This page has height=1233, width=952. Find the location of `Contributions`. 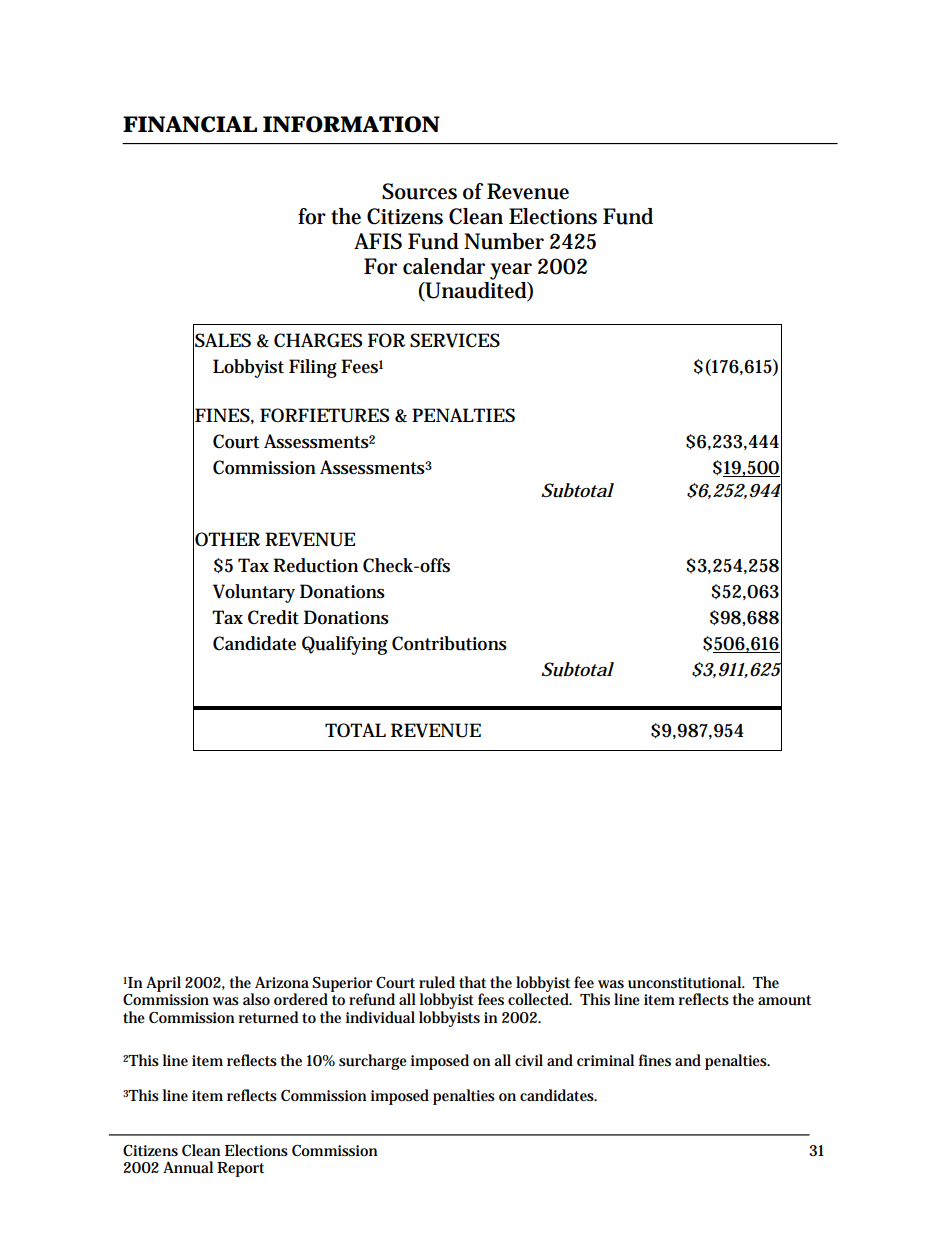

Contributions is located at coordinates (449, 643).
